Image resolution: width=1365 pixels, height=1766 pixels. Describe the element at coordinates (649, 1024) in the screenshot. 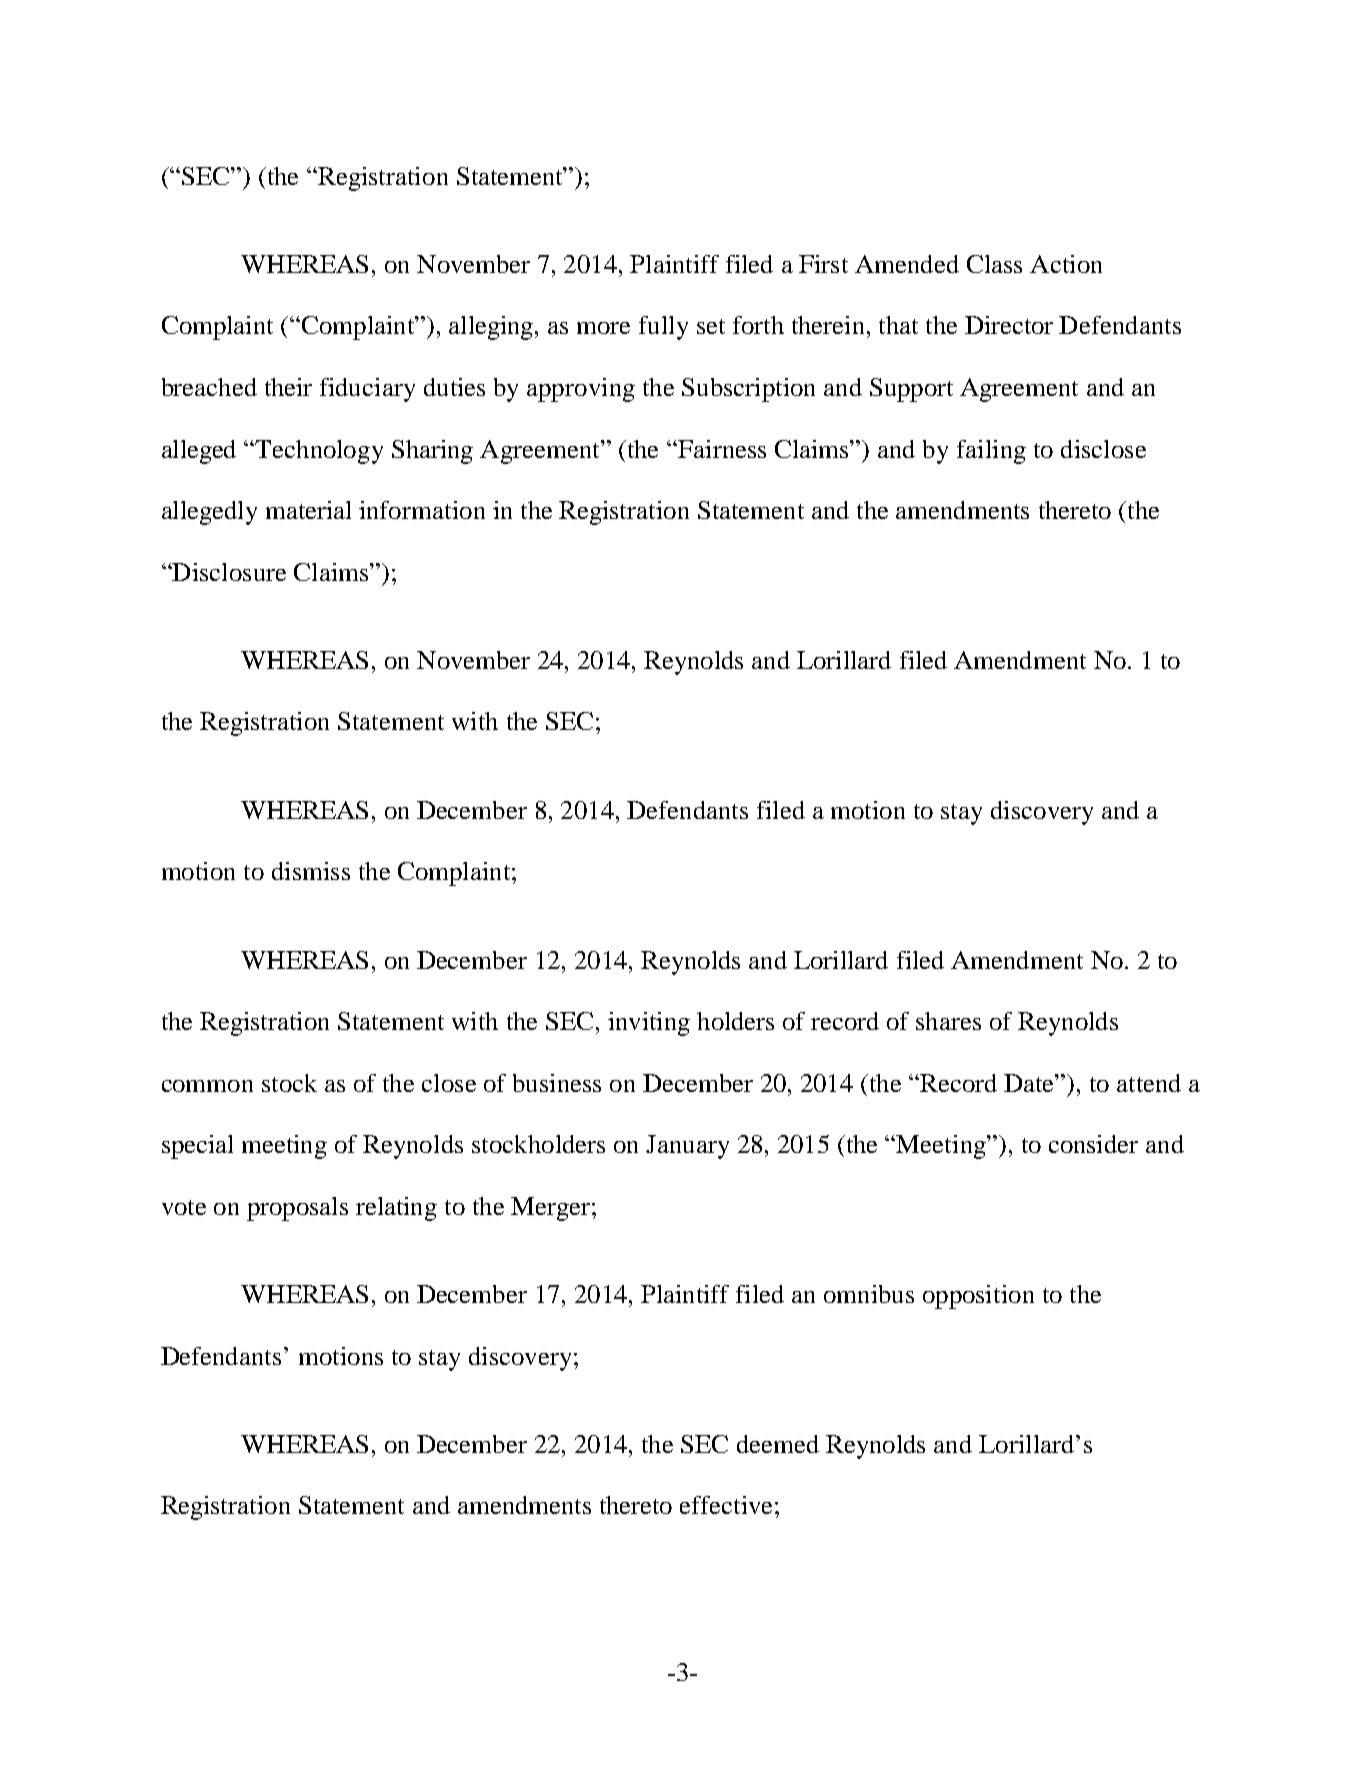

I see `inviting` at that location.
